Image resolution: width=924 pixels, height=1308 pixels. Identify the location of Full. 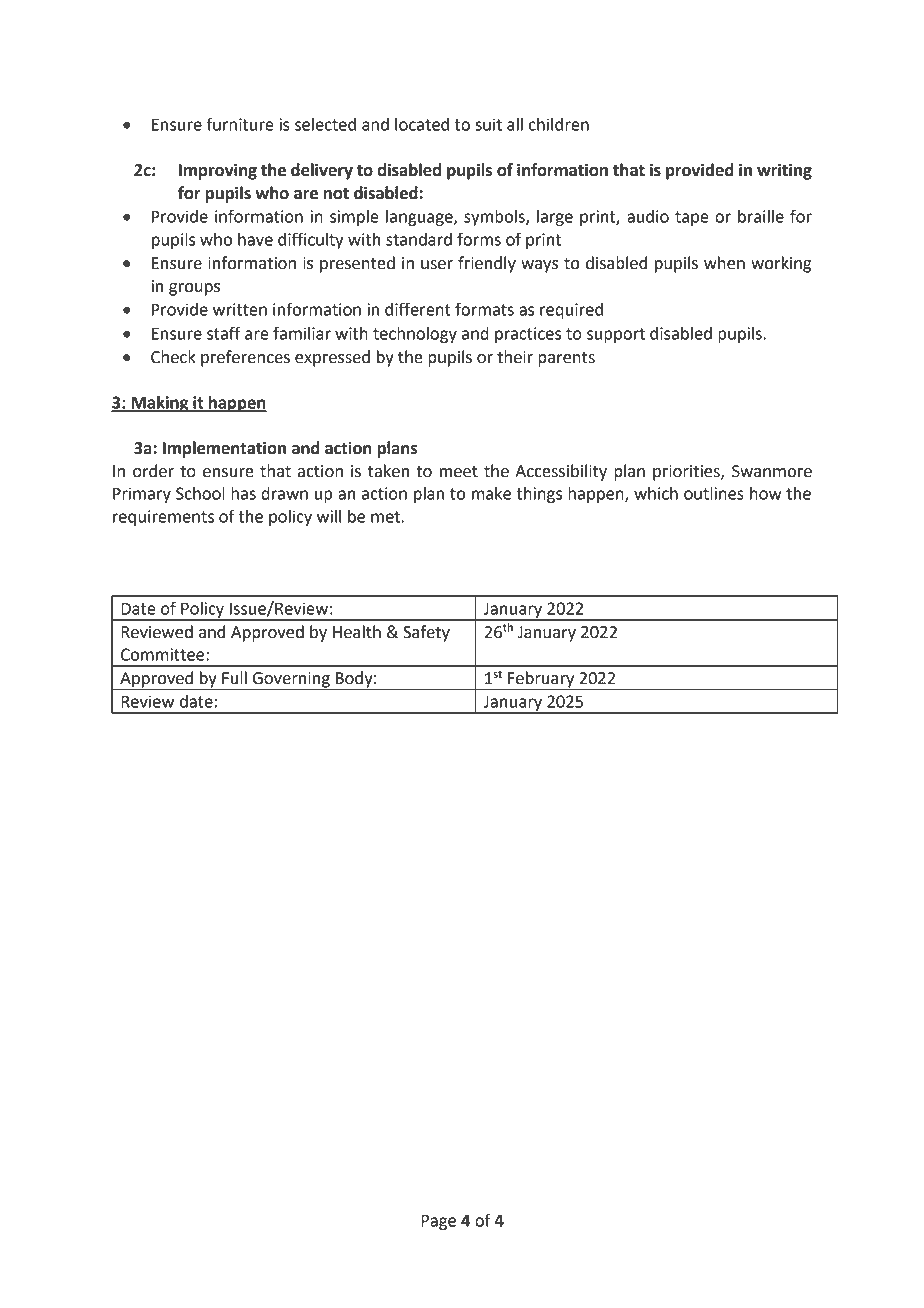
(234, 678).
